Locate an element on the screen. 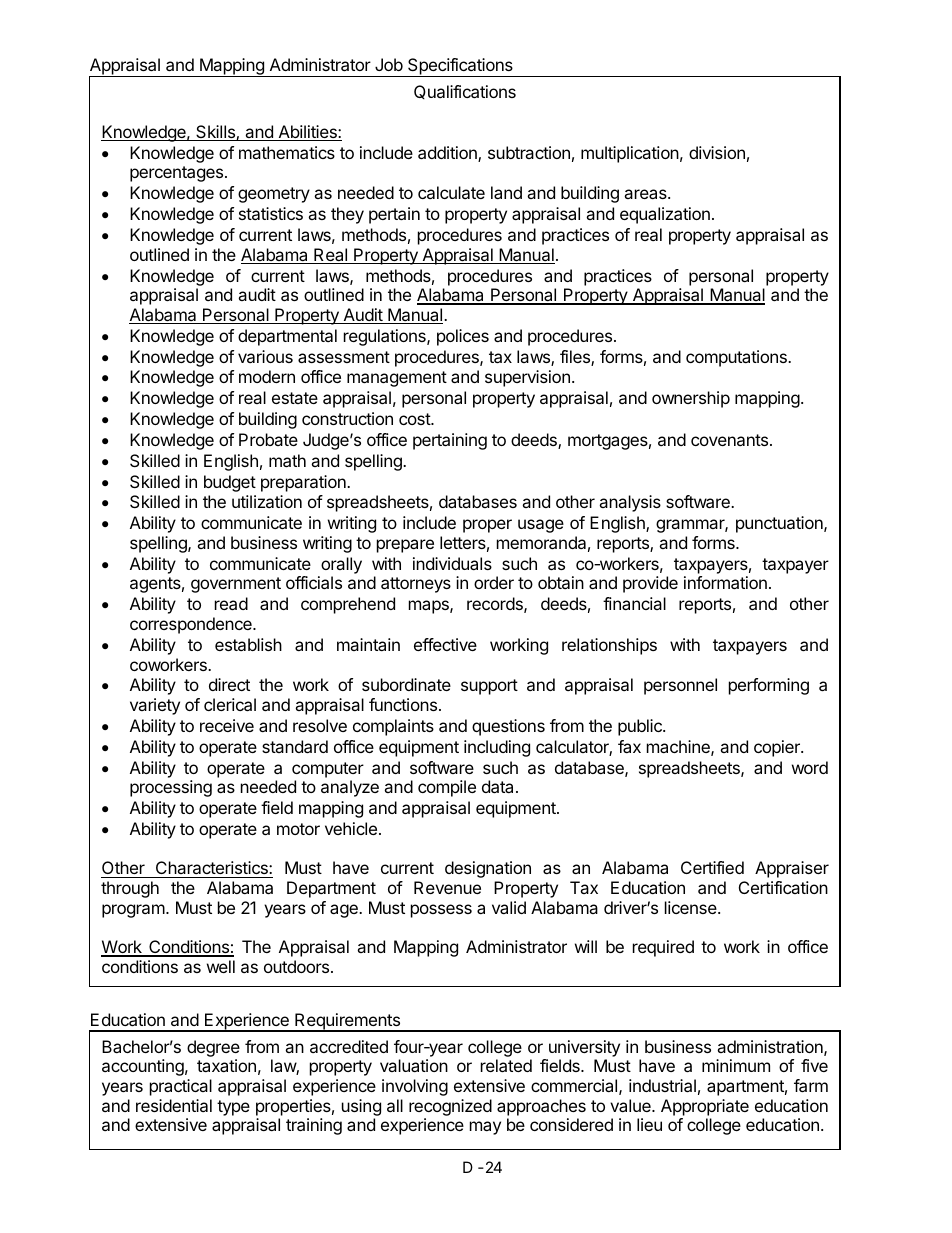  type is located at coordinates (233, 1108).
